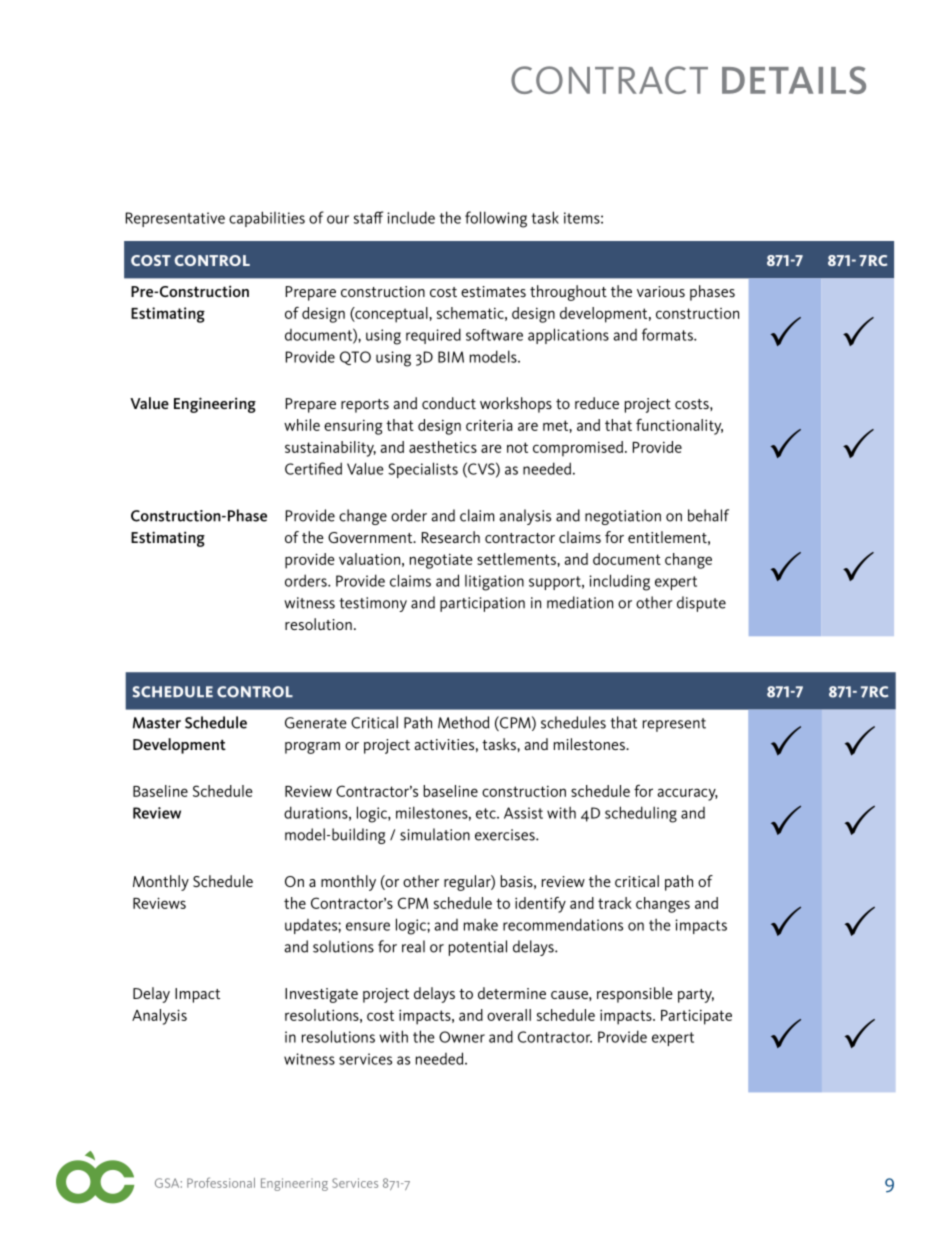 This screenshot has width=952, height=1233. I want to click on aesthetics, so click(443, 447).
